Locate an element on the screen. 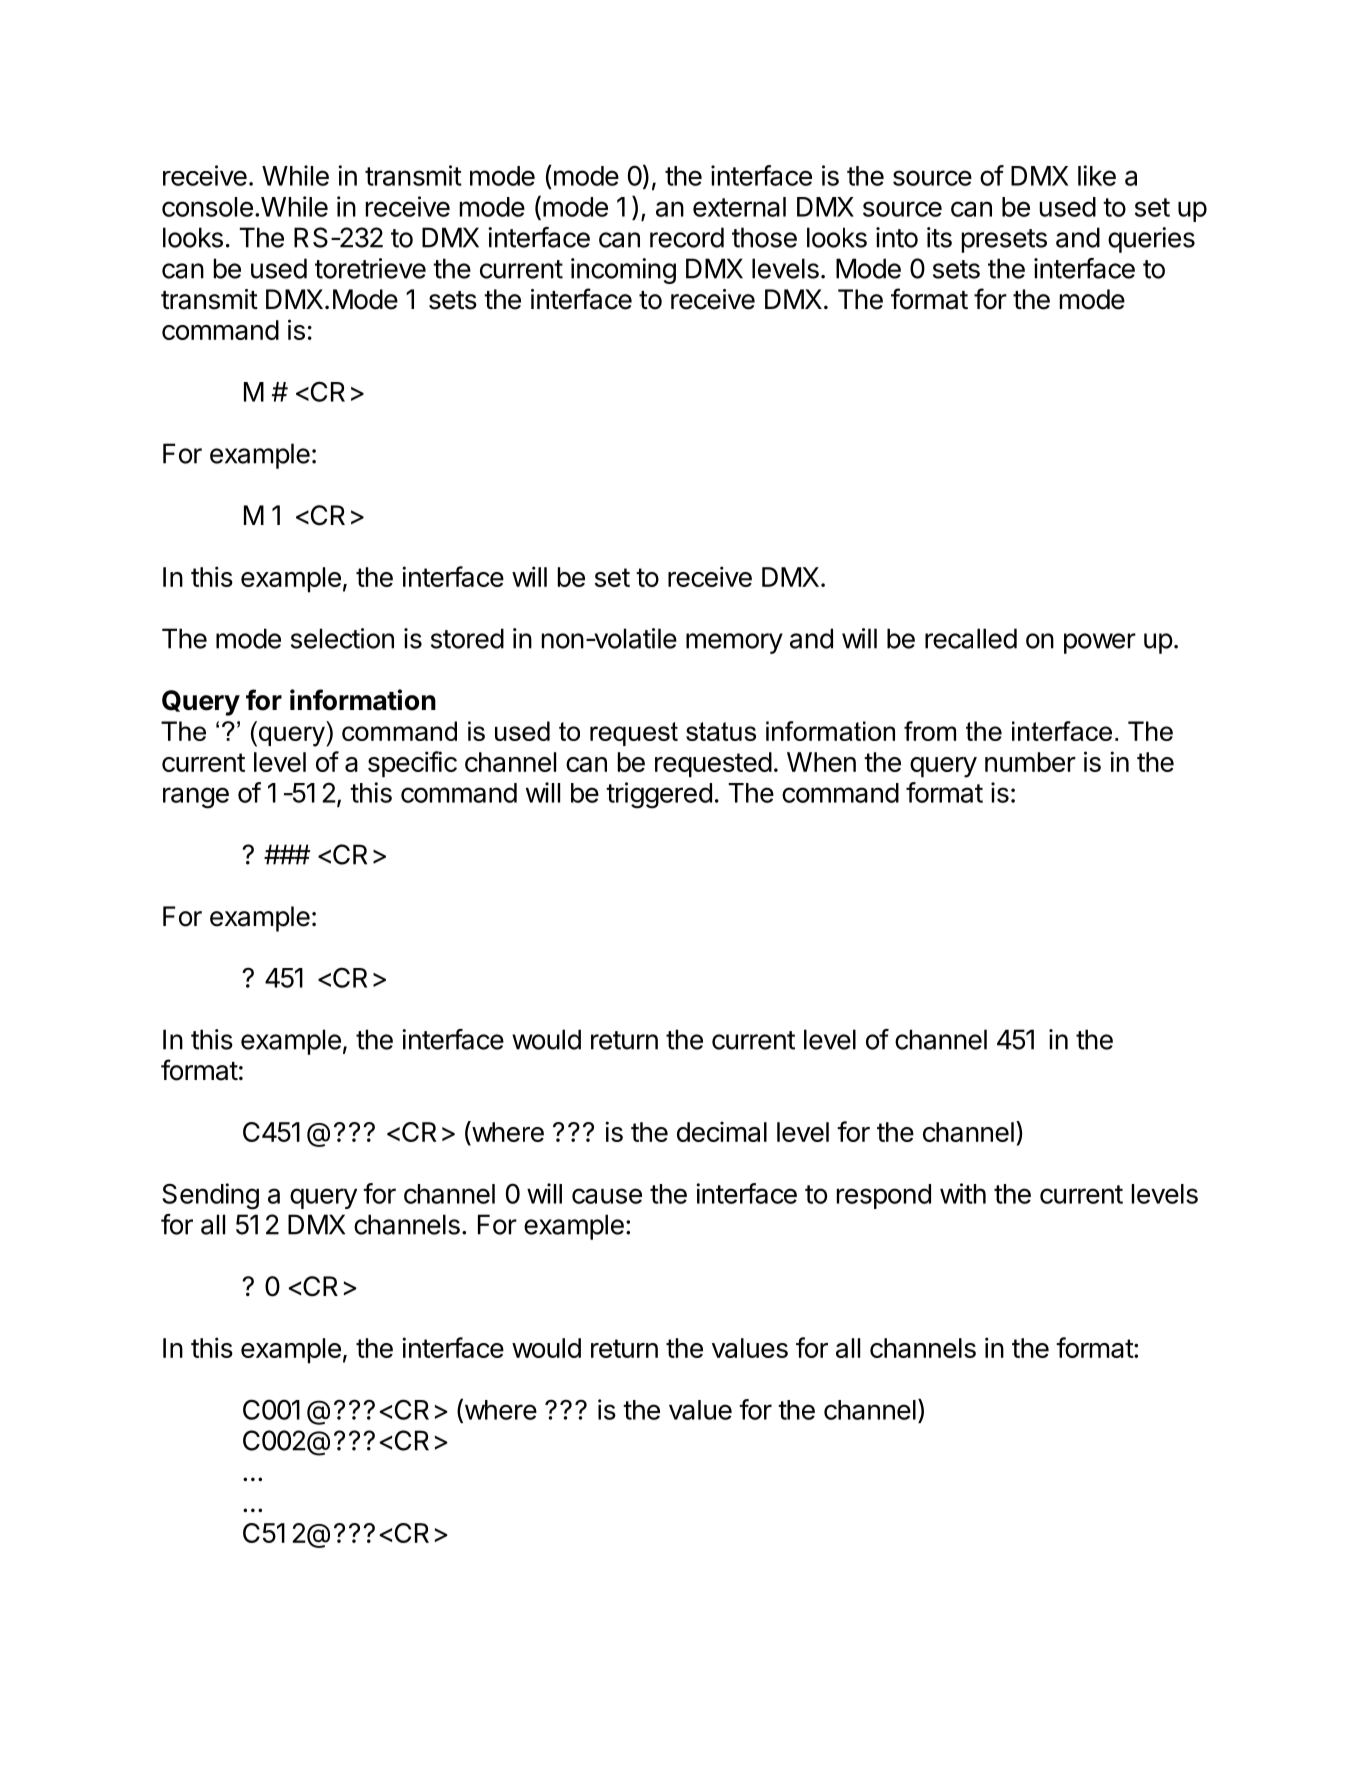 Image resolution: width=1368 pixels, height=1770 pixels. with is located at coordinates (963, 1193).
